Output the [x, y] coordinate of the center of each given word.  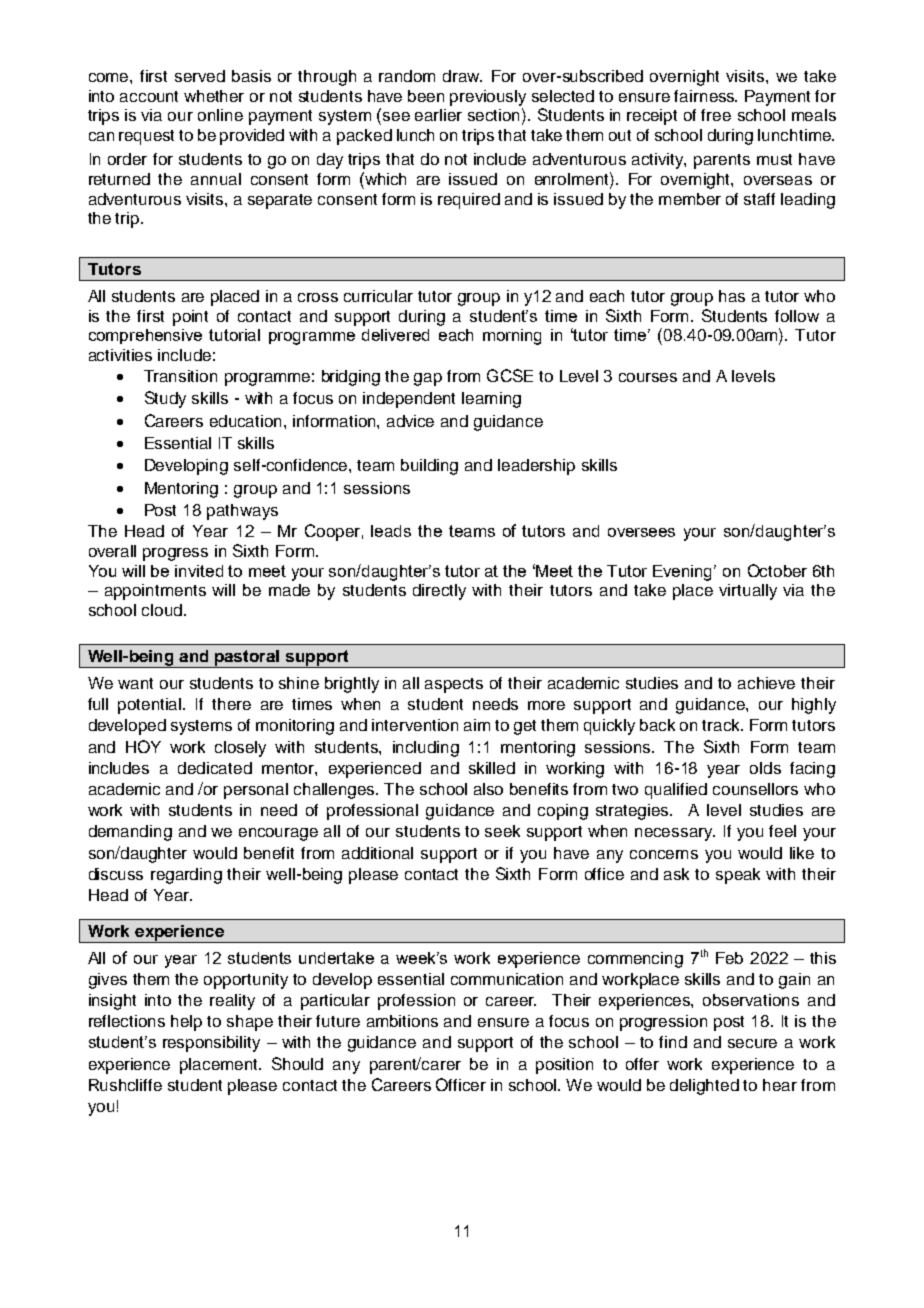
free [716, 115]
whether [214, 96]
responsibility [211, 1044]
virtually [748, 592]
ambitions [402, 1021]
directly [439, 592]
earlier [438, 115]
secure [752, 1043]
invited [199, 571]
